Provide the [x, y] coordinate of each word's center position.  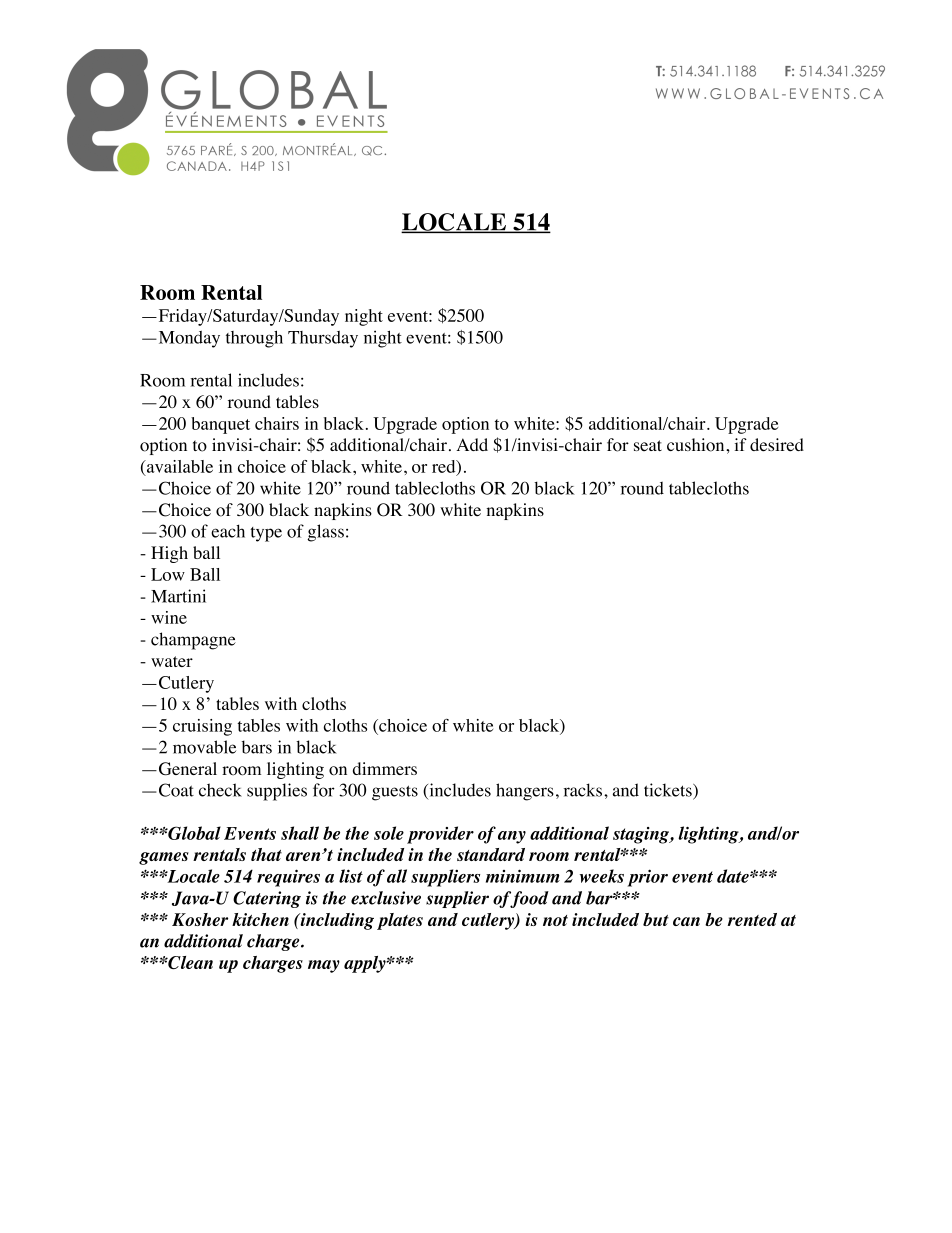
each [228, 531]
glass [325, 533]
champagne [193, 641]
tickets [669, 791]
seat [648, 445]
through [254, 339]
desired [777, 445]
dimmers [385, 768]
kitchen [260, 919]
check [220, 790]
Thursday [323, 339]
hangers [525, 792]
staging [642, 835]
